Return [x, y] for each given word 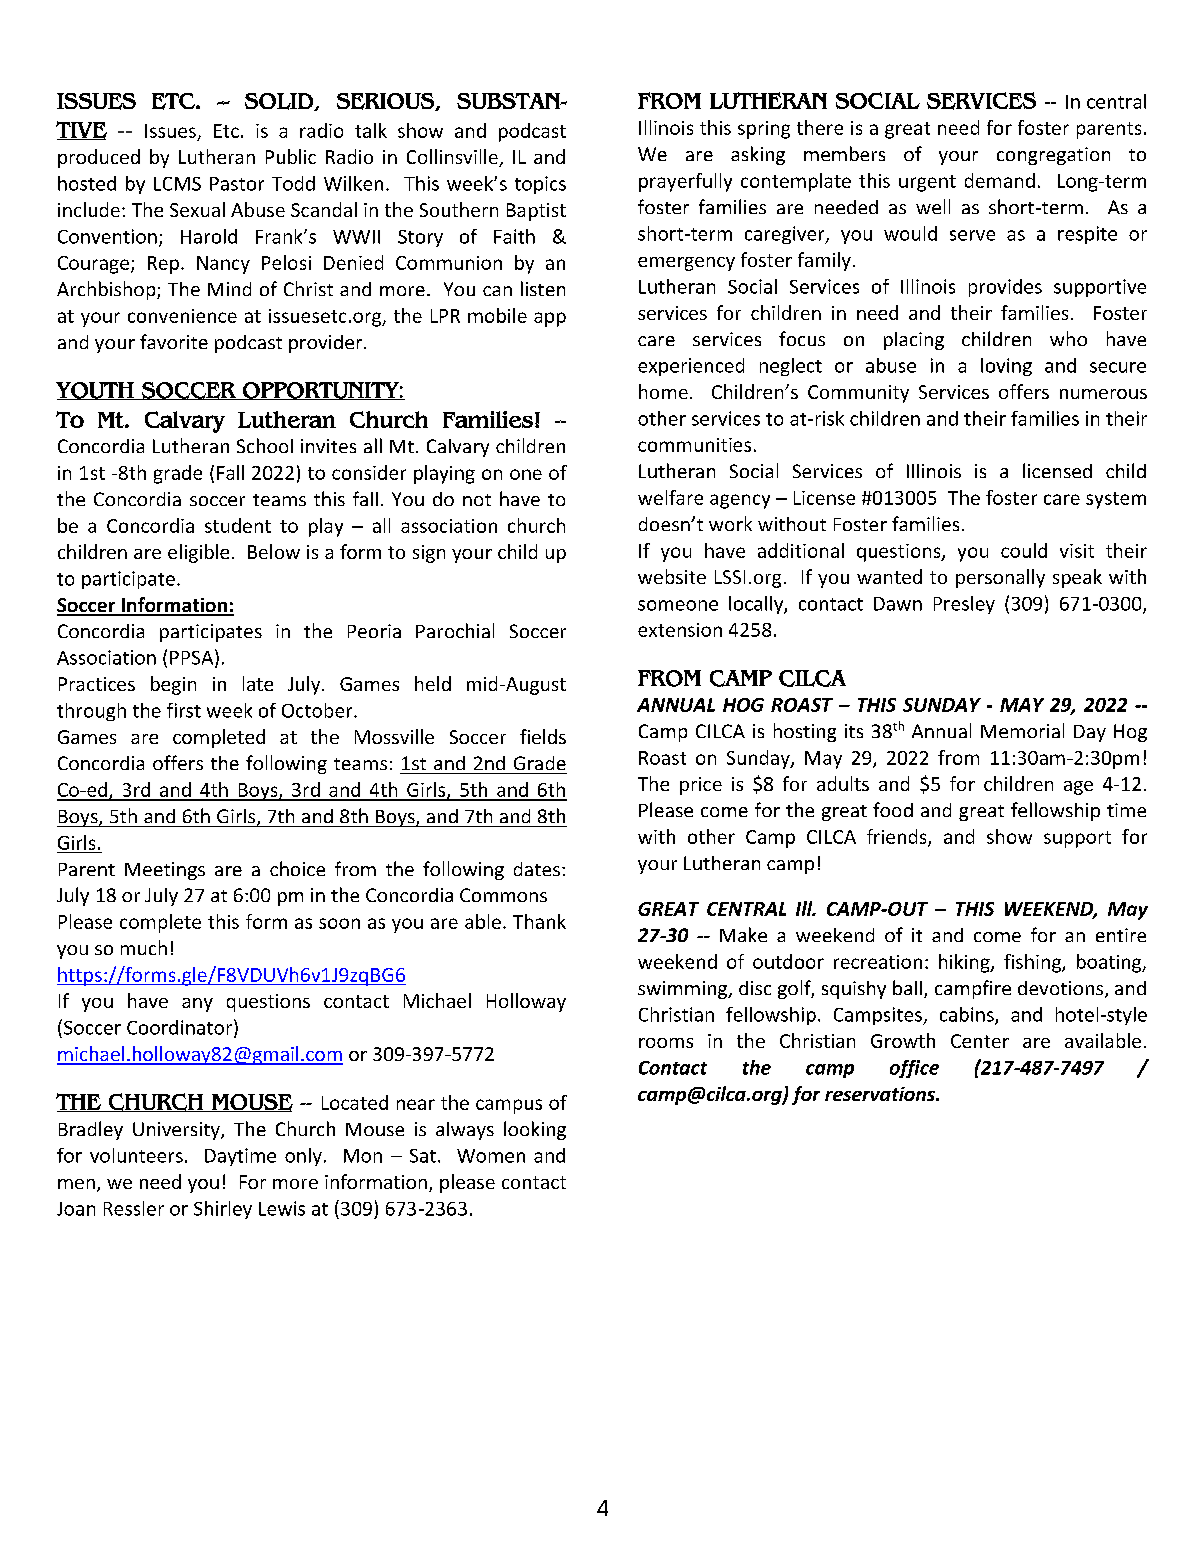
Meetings [165, 871]
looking [535, 1130]
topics [540, 185]
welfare [670, 497]
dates [537, 869]
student [238, 525]
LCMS [177, 184]
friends [898, 837]
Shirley [223, 1210]
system [1116, 500]
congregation [1053, 156]
